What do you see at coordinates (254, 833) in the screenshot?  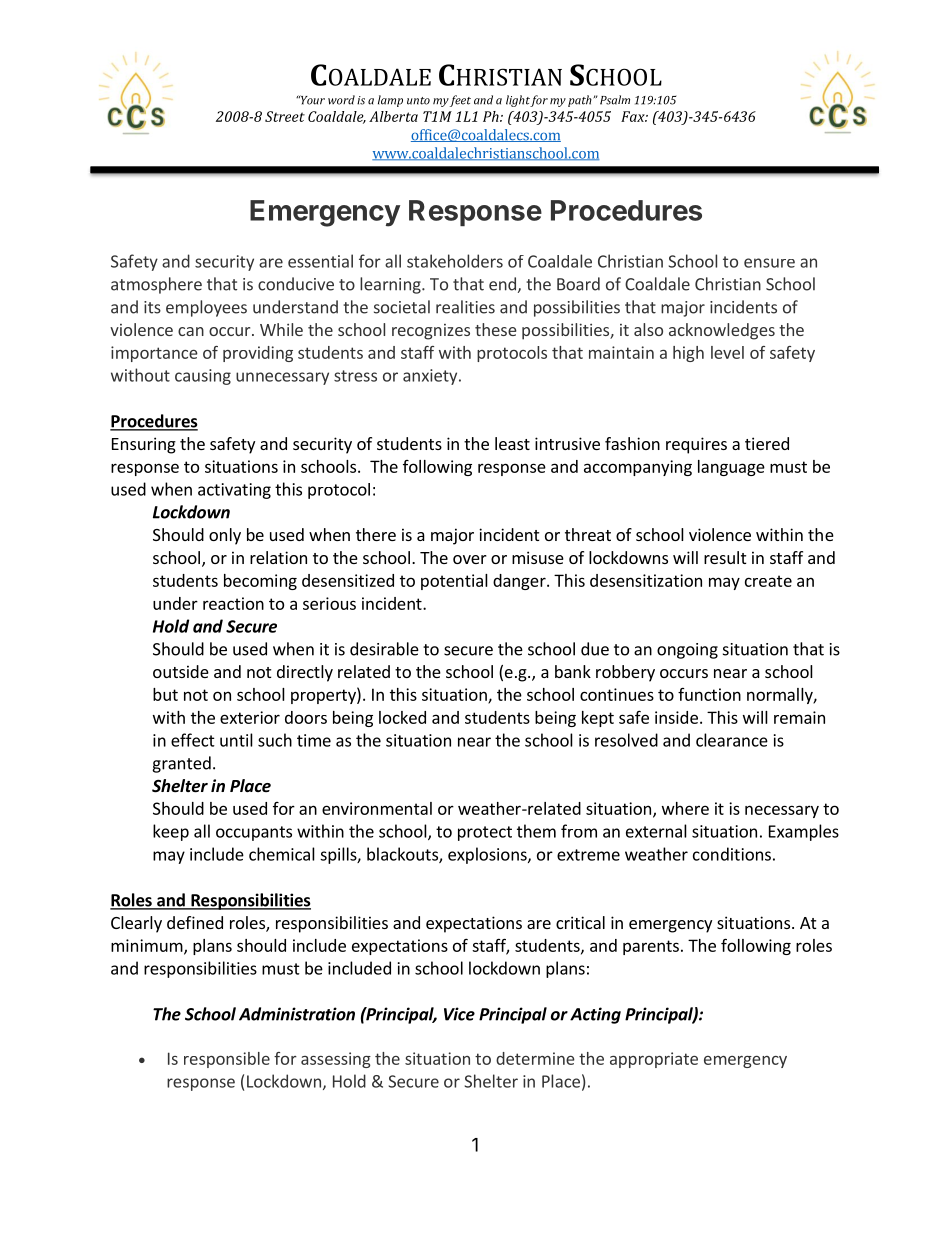 I see `occupants` at bounding box center [254, 833].
